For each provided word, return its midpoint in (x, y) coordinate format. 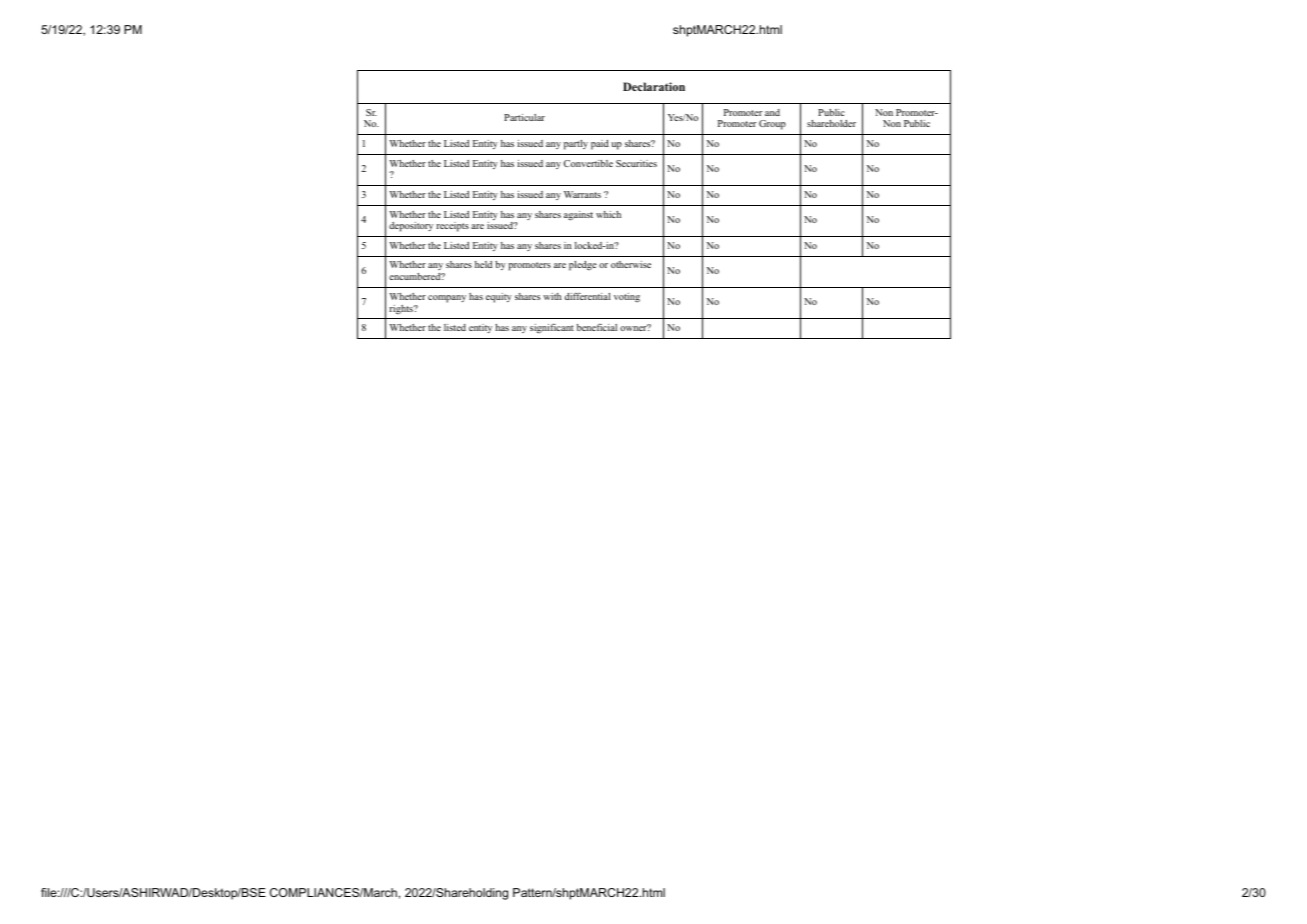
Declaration (654, 86)
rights (402, 309)
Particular (524, 117)
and (772, 112)
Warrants (582, 194)
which (608, 214)
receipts (452, 227)
